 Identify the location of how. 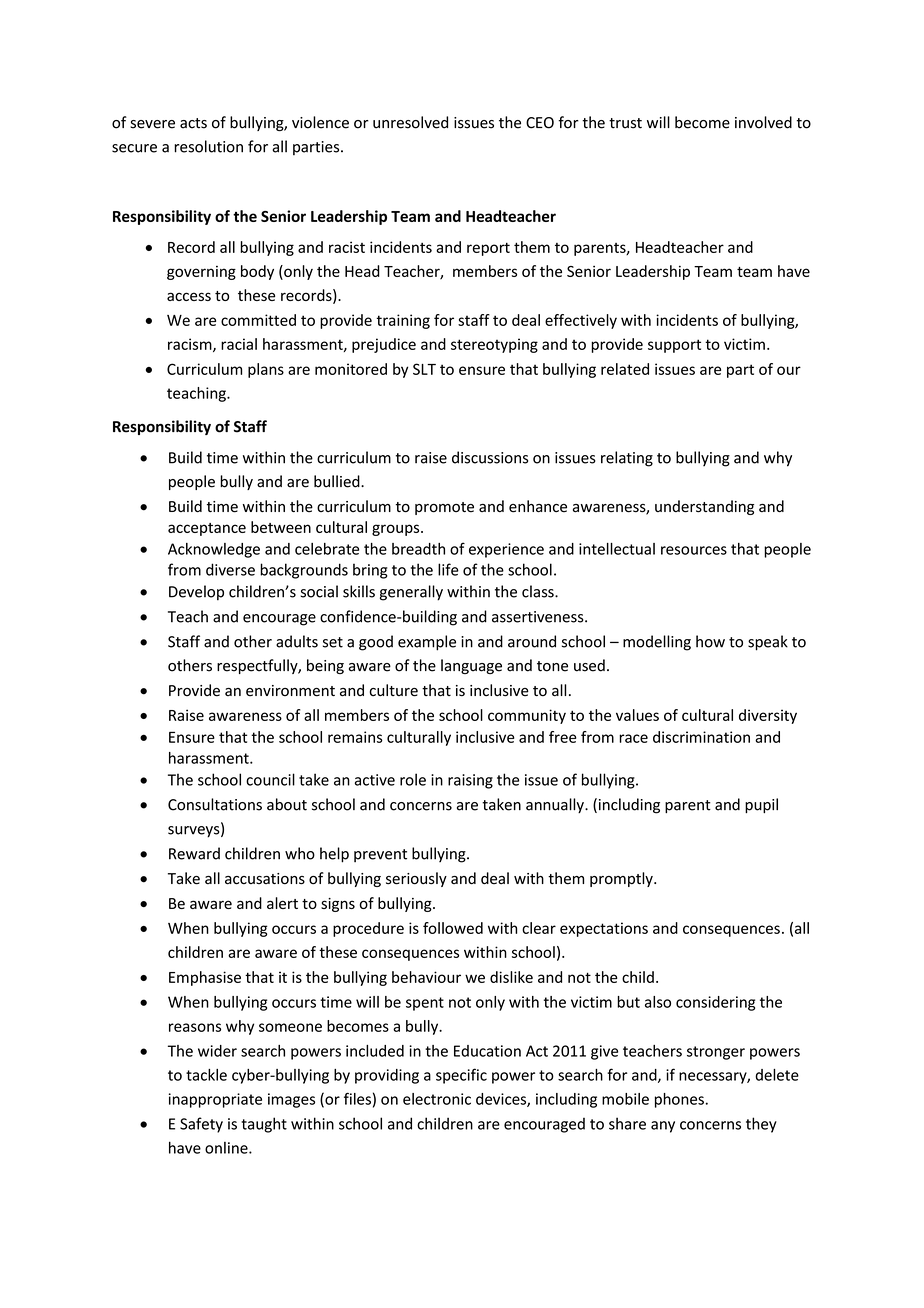
(710, 641).
